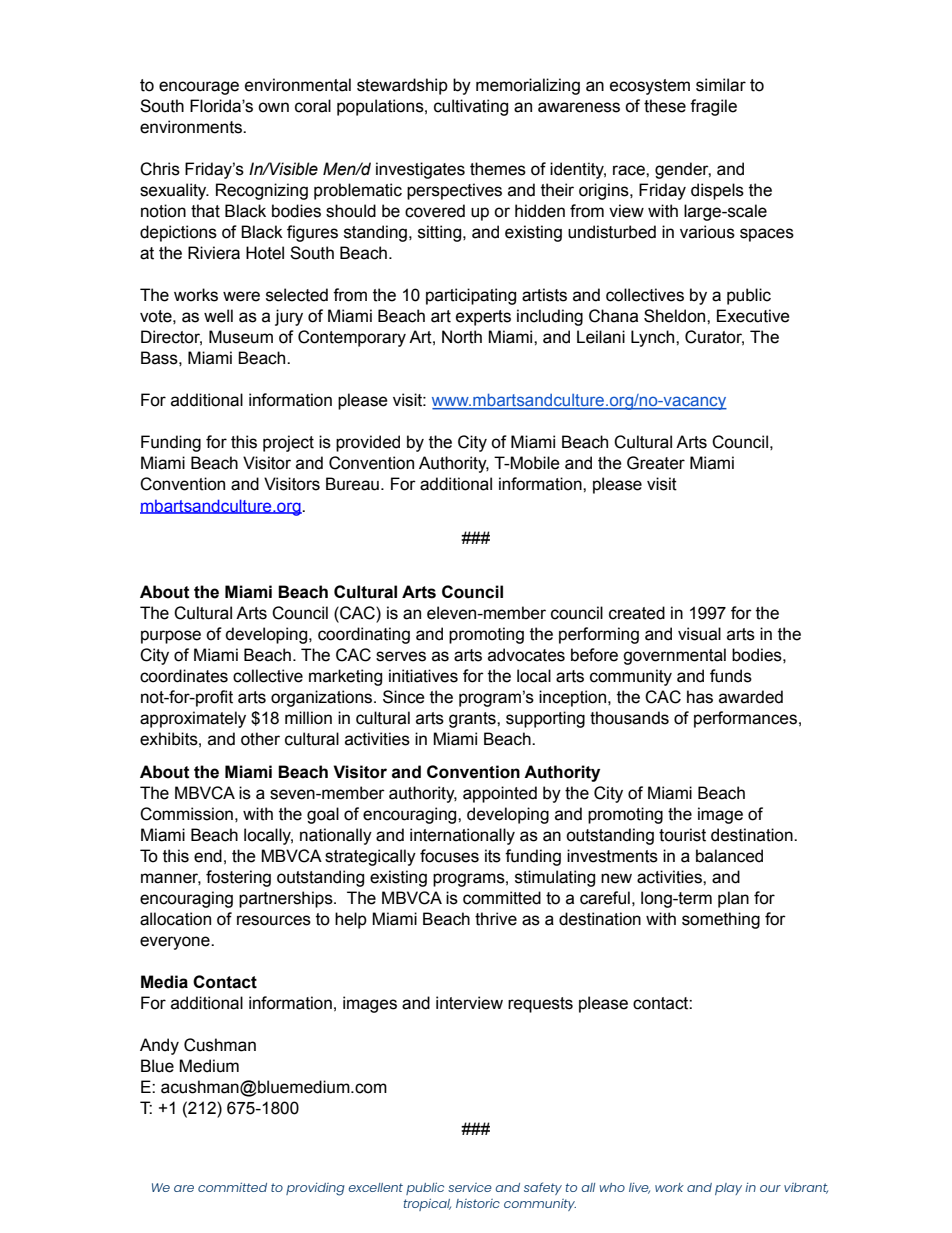 This screenshot has height=1233, width=952. I want to click on play, so click(728, 1189).
